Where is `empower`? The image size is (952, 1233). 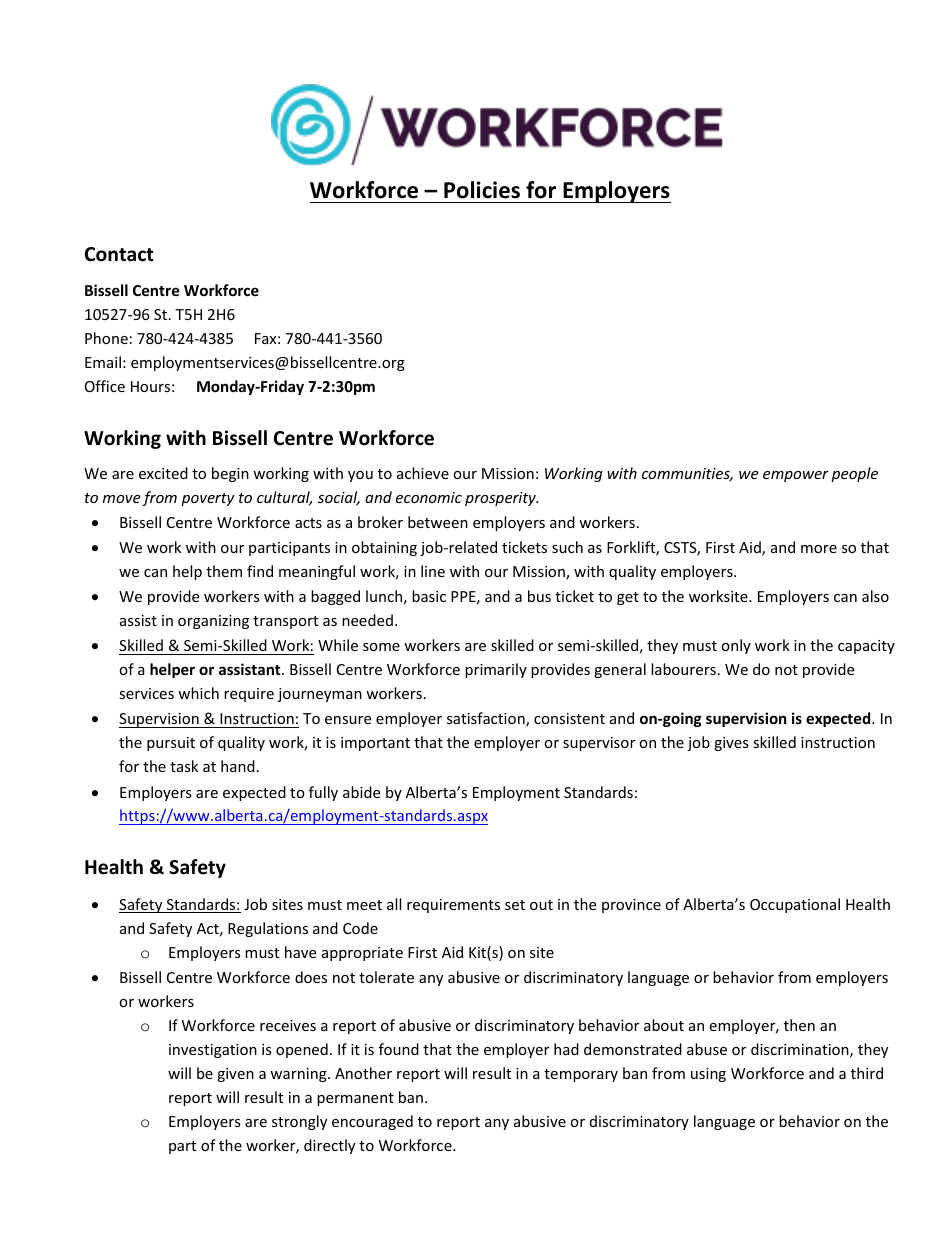 empower is located at coordinates (796, 476).
